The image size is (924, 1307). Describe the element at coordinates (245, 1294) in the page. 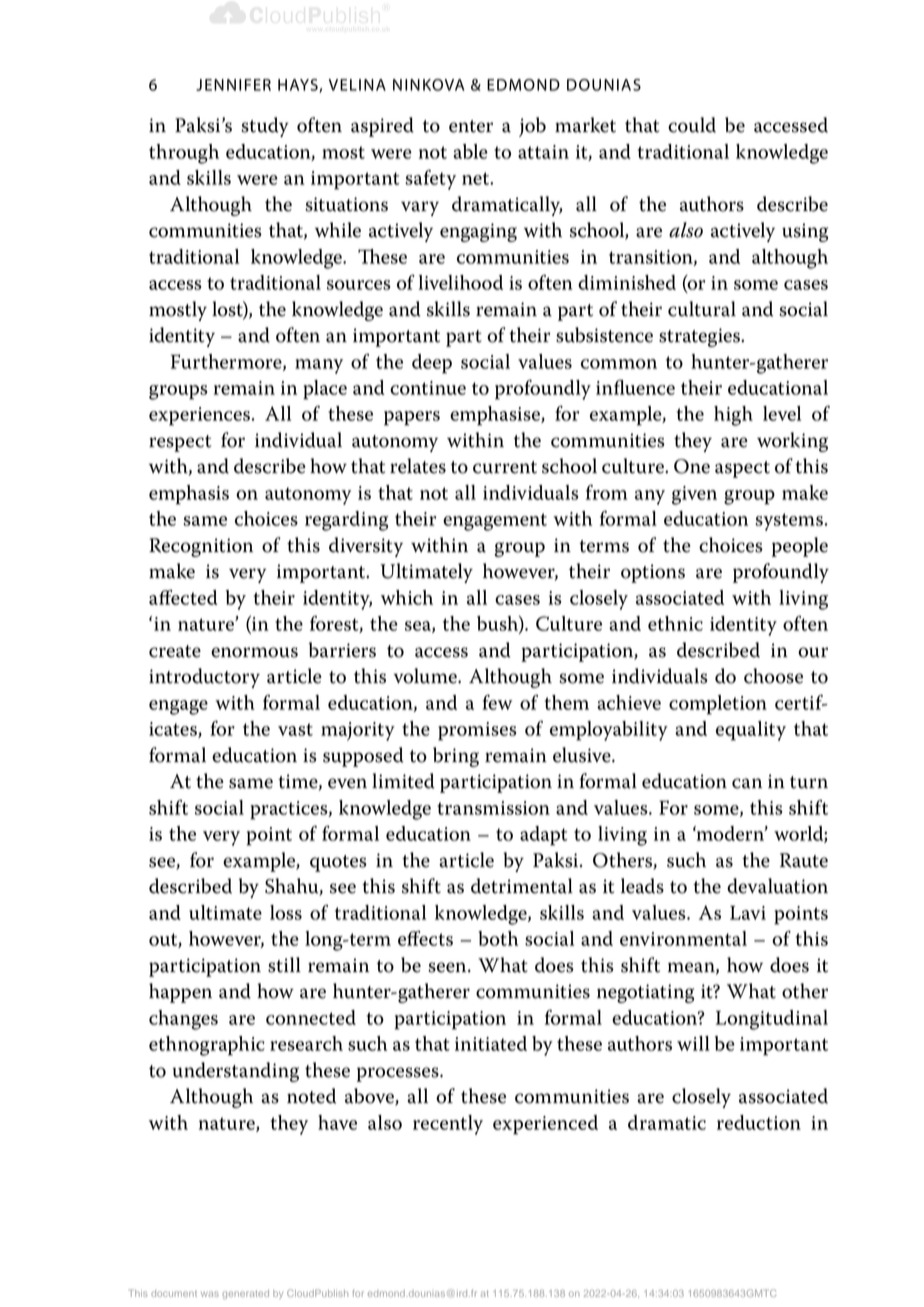

I see `generated` at that location.
